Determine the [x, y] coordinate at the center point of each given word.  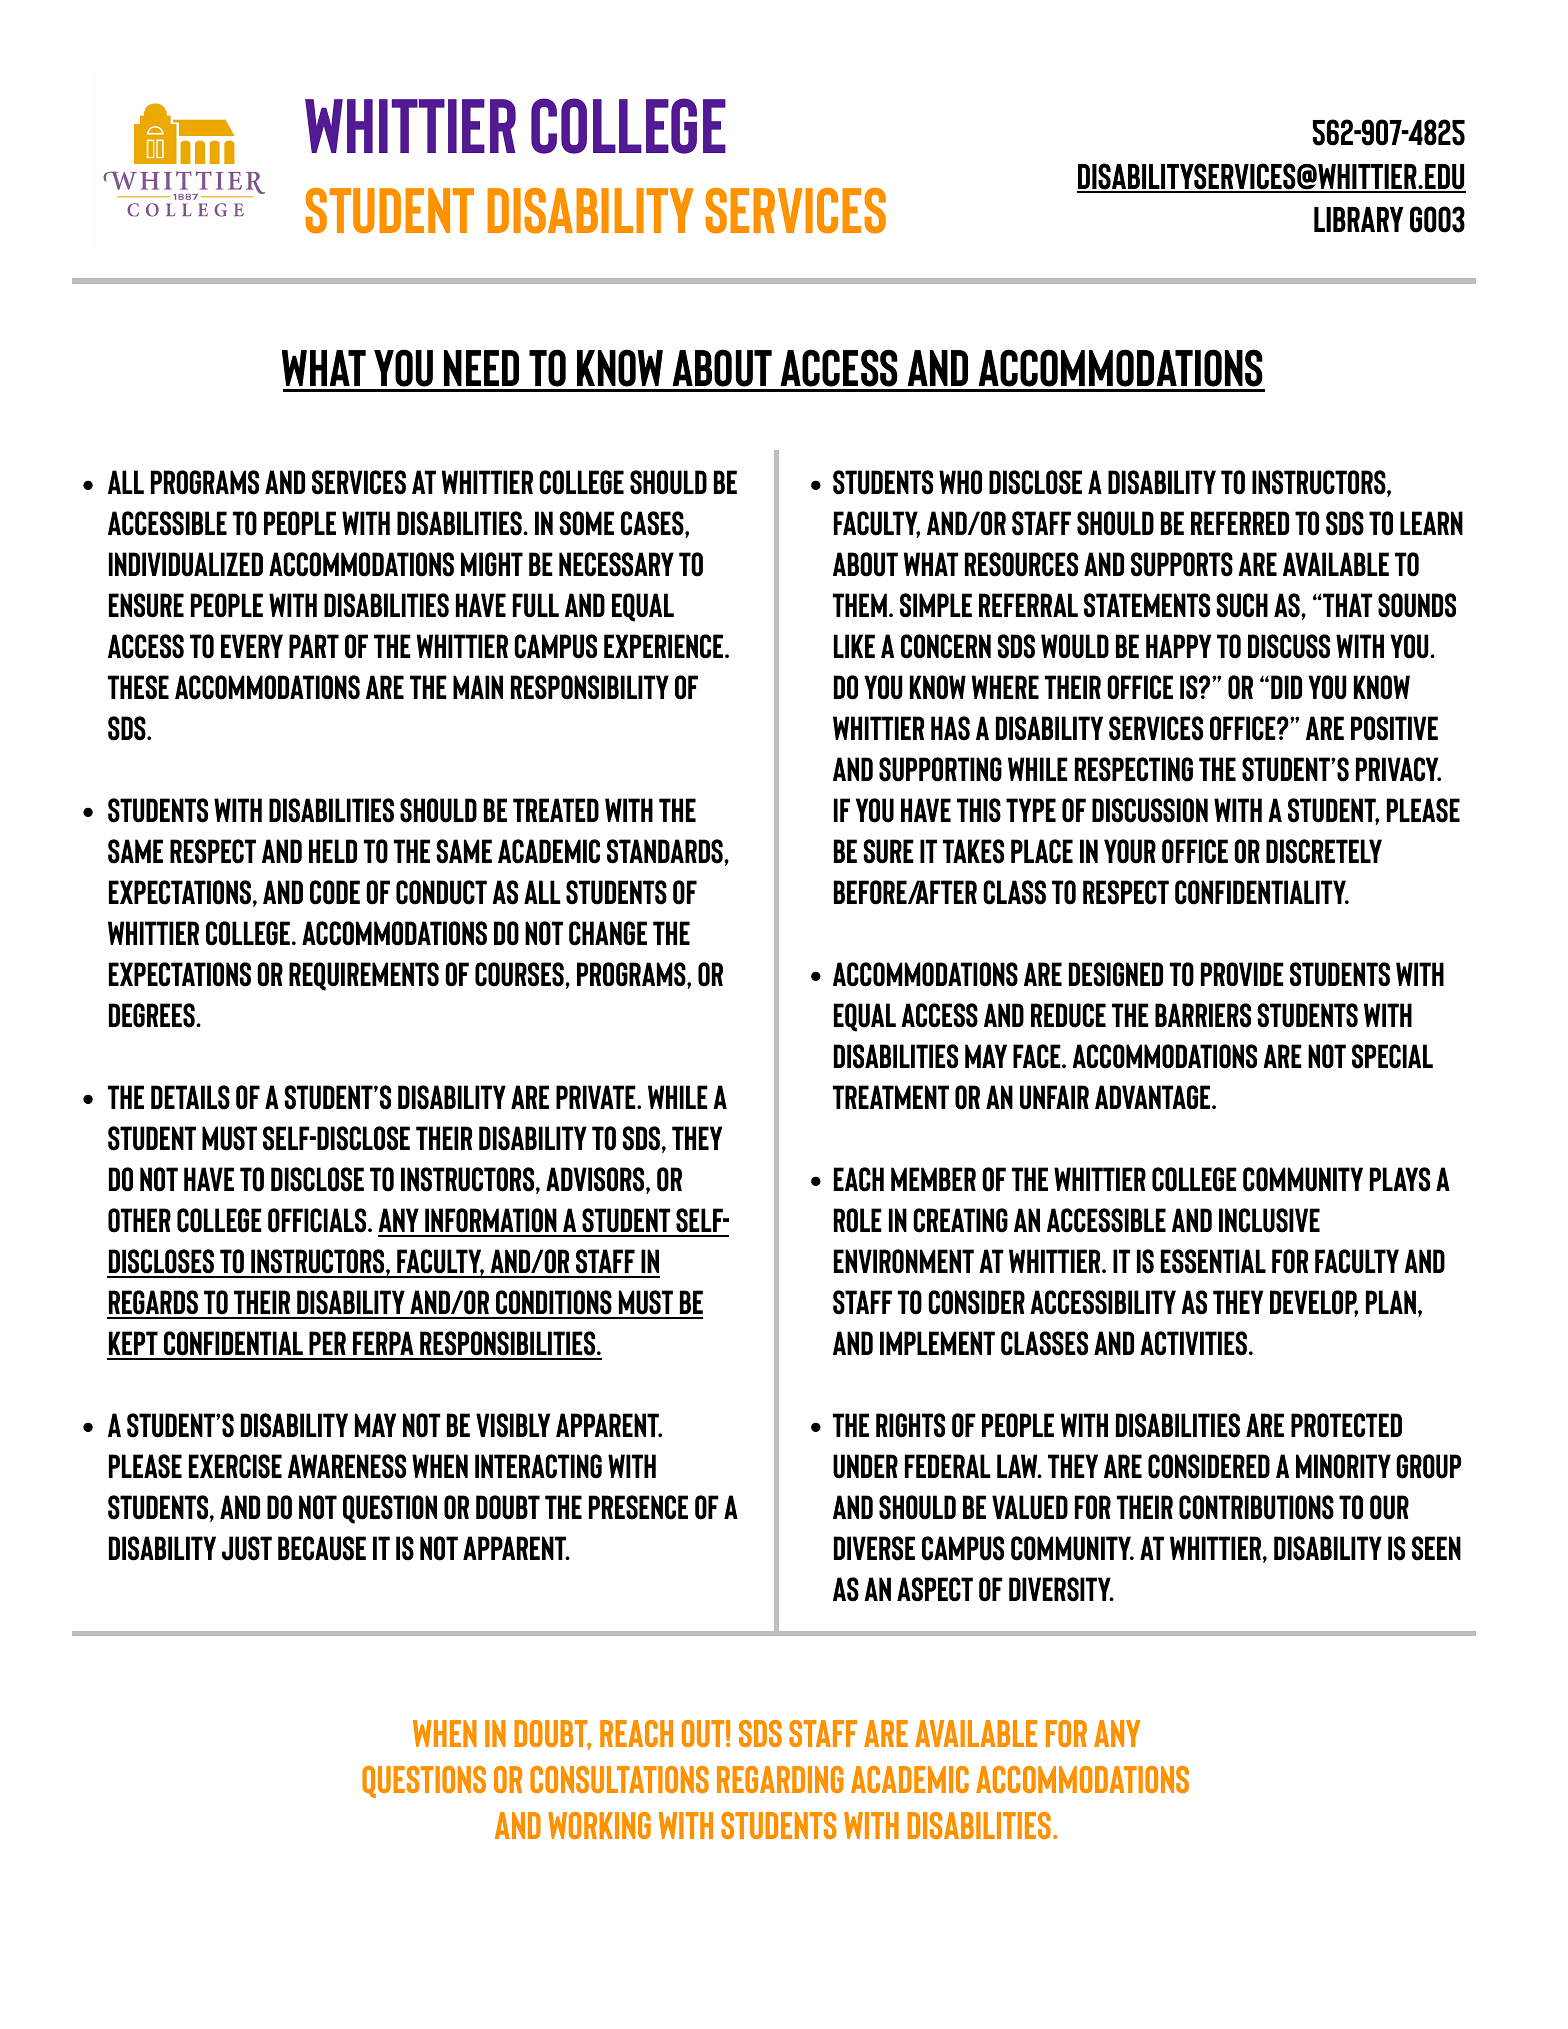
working [599, 1825]
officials [318, 1220]
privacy [1398, 769]
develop [1314, 1303]
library [1359, 219]
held [333, 851]
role [858, 1220]
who [960, 482]
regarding [780, 1779]
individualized [186, 564]
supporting [940, 769]
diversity [1061, 1589]
